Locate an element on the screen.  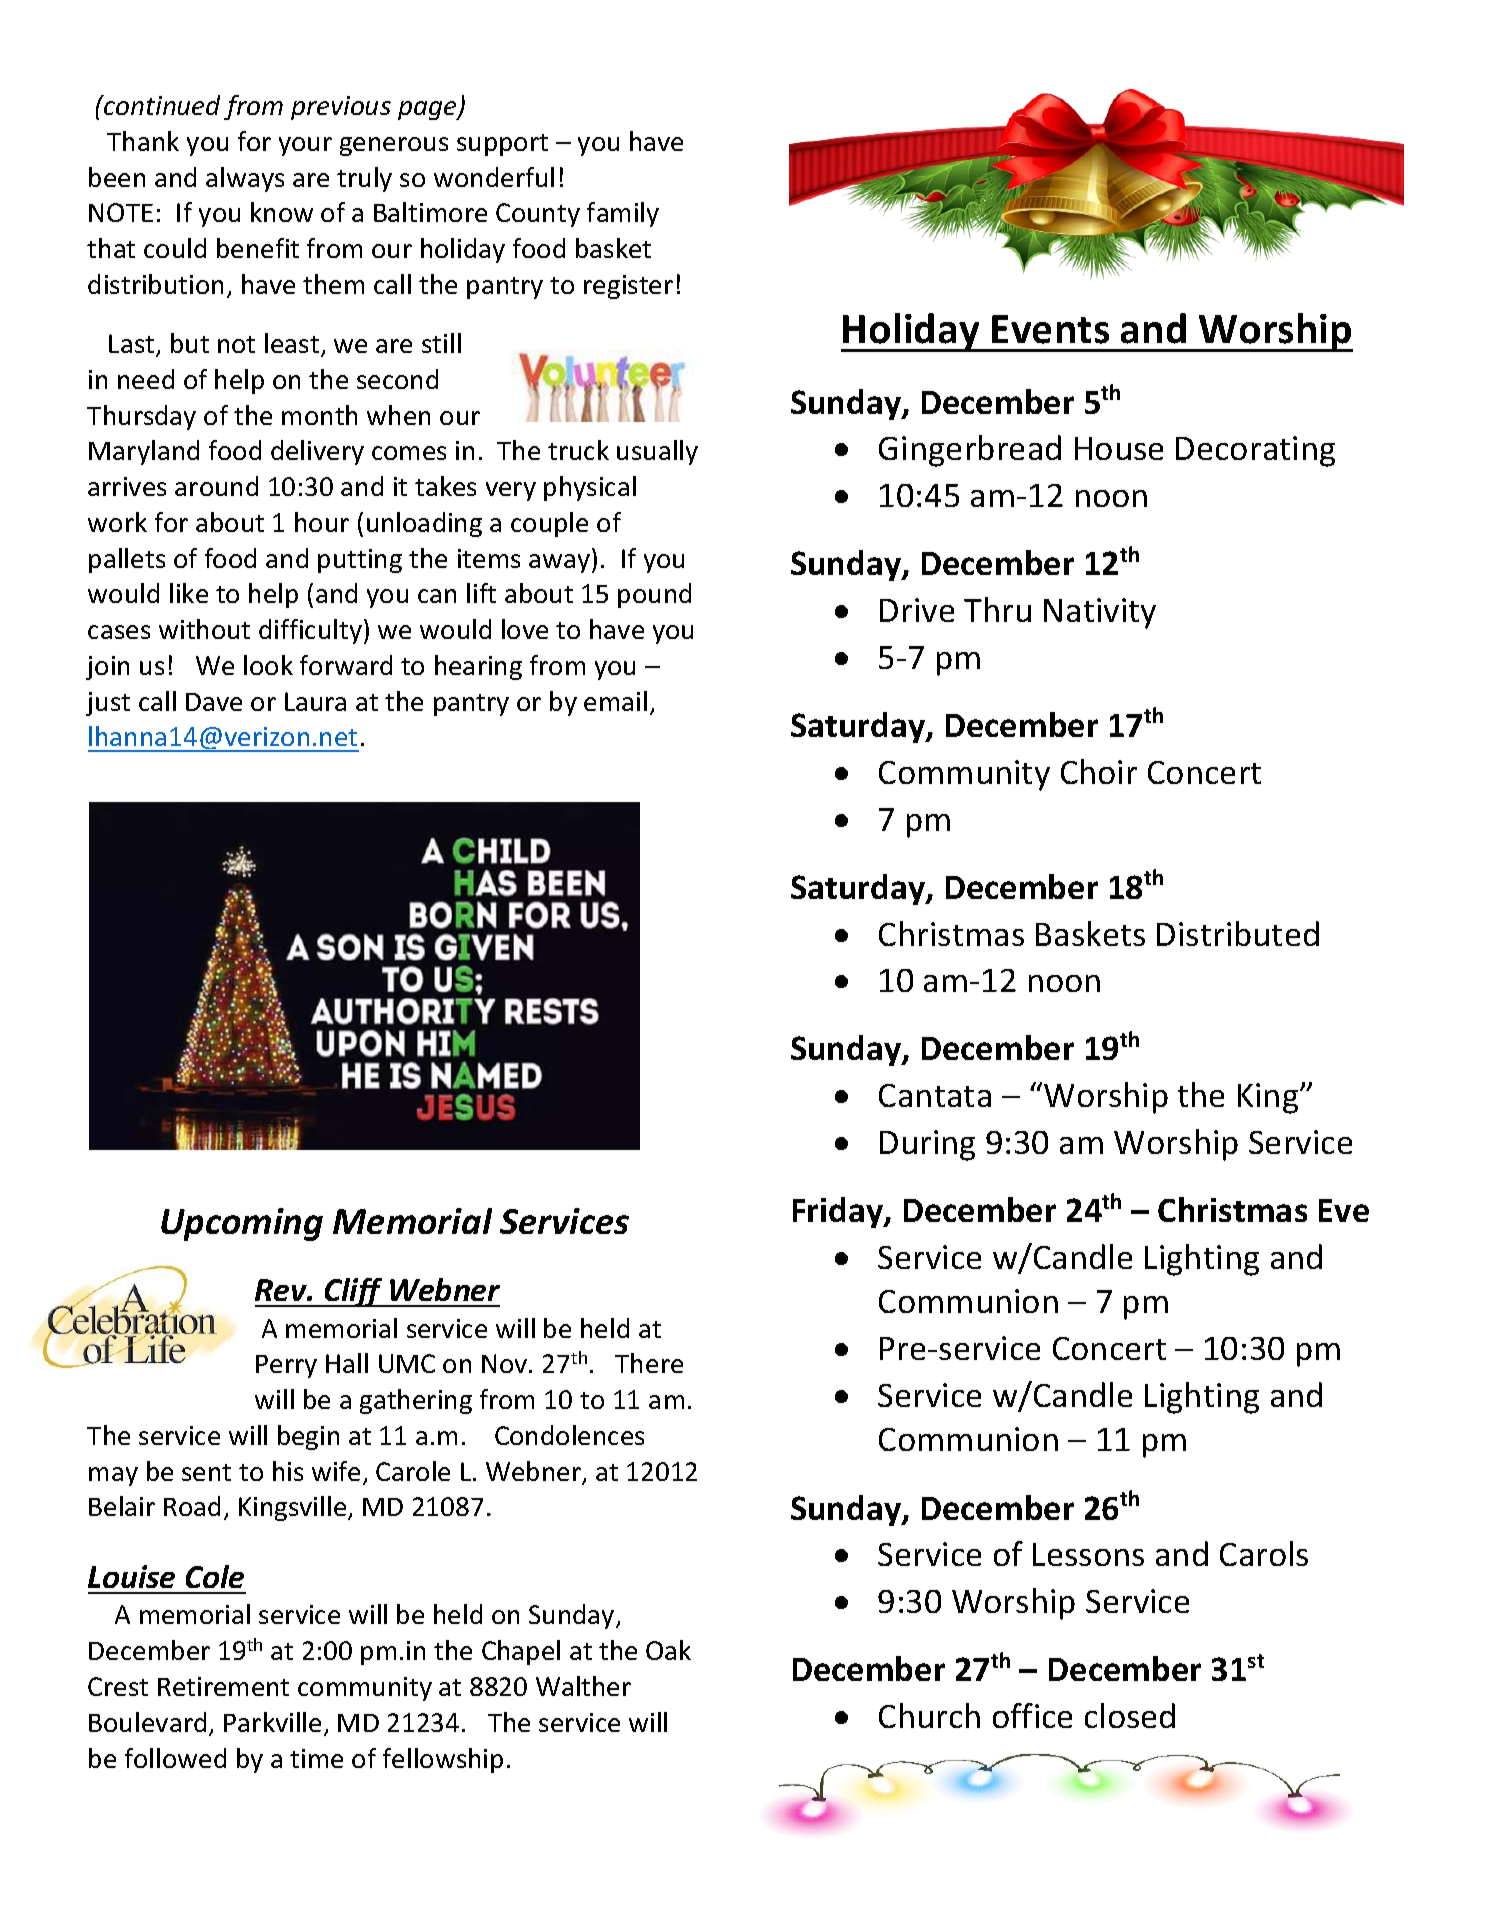
always is located at coordinates (245, 179).
